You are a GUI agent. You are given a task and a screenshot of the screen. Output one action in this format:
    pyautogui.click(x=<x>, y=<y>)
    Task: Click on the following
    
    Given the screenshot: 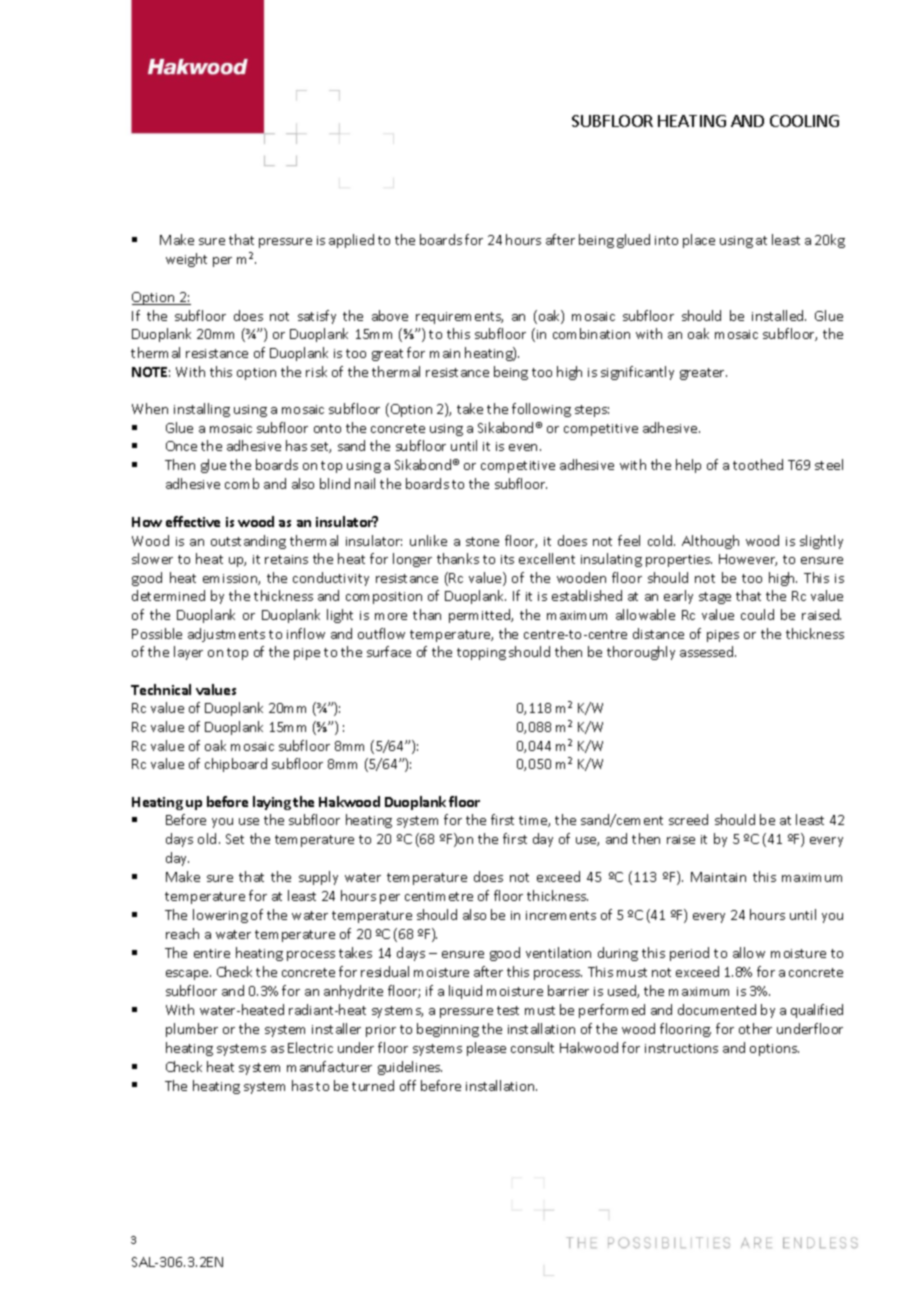 What is the action you would take?
    pyautogui.click(x=541, y=410)
